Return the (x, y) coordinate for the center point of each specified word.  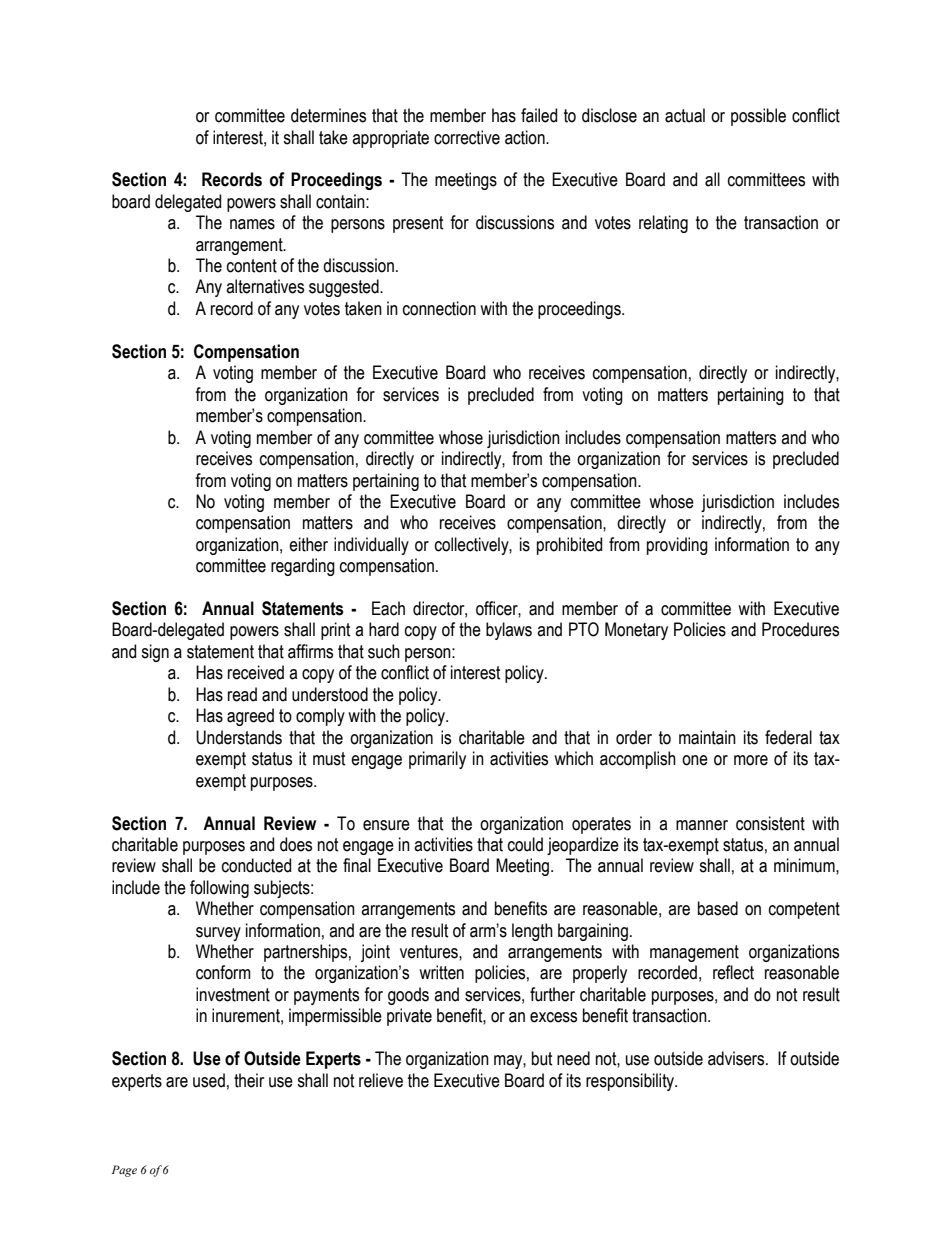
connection (439, 308)
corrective (467, 137)
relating (663, 224)
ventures (430, 952)
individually (371, 546)
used (209, 1080)
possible (758, 117)
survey (218, 934)
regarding (303, 567)
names (252, 224)
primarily (437, 760)
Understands (239, 737)
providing (677, 546)
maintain (707, 737)
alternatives (265, 286)
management (694, 953)
